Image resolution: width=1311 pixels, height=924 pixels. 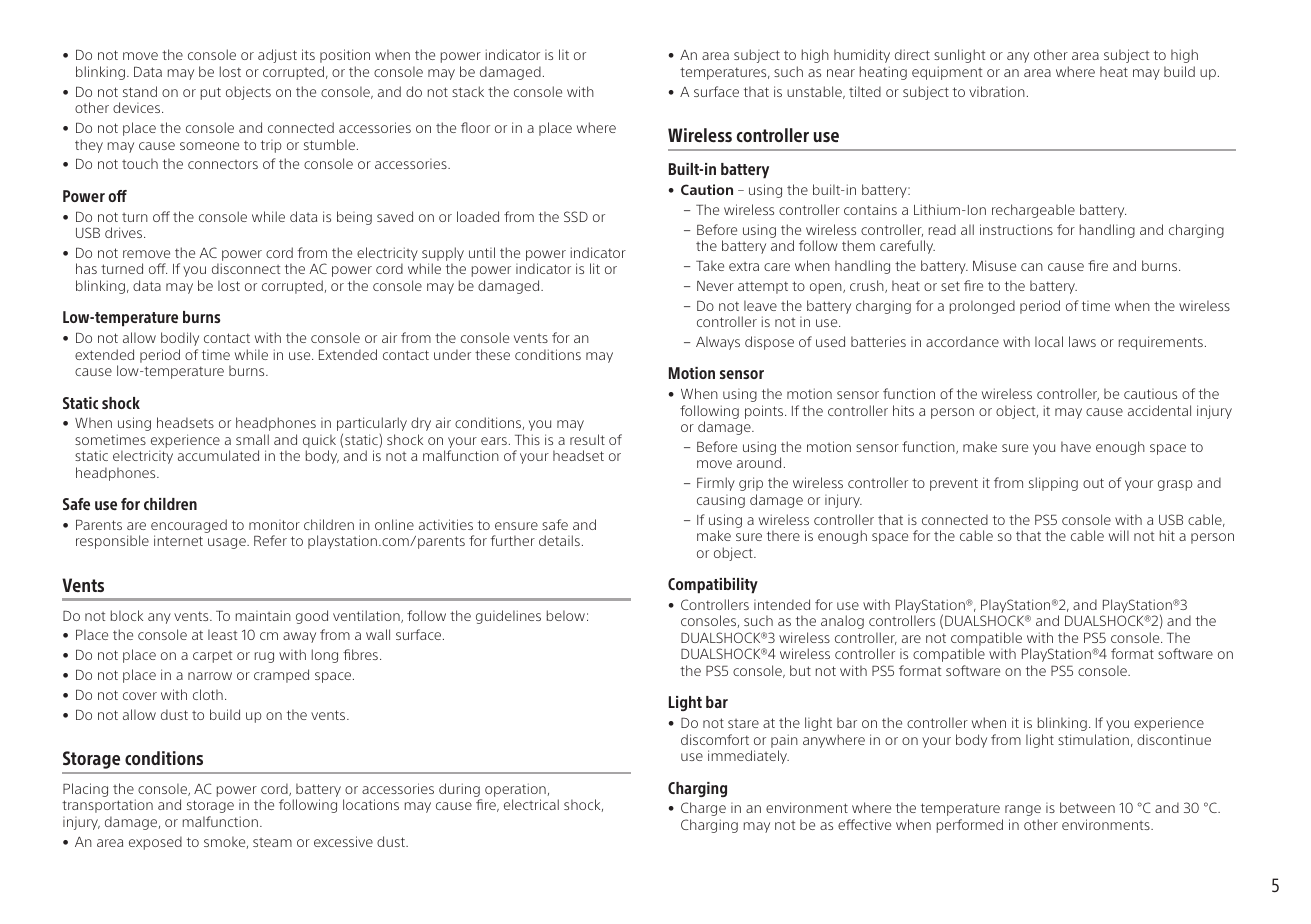 I want to click on Compatibility, so click(x=713, y=585).
